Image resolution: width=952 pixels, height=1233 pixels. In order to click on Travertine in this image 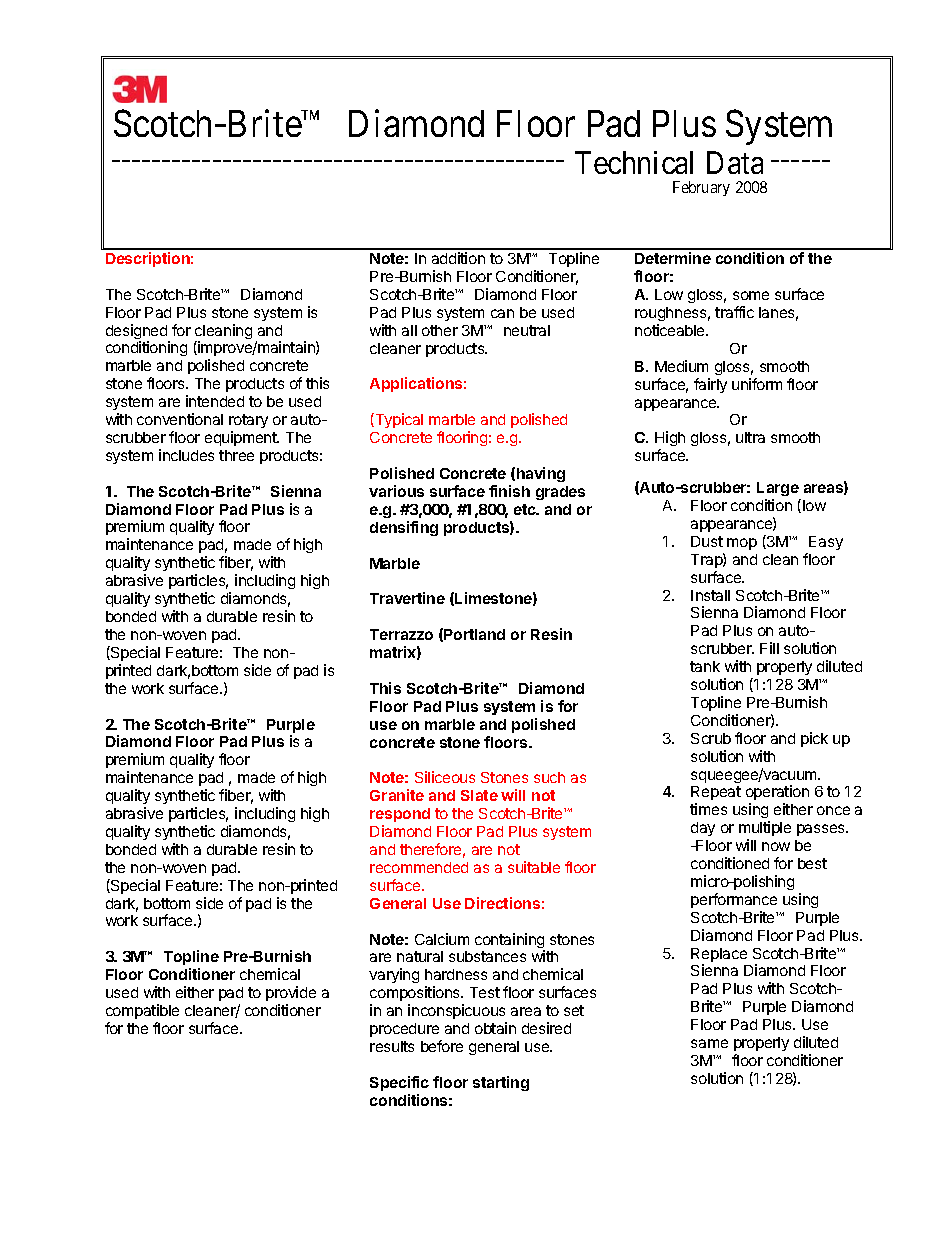, I will do `click(407, 598)`.
